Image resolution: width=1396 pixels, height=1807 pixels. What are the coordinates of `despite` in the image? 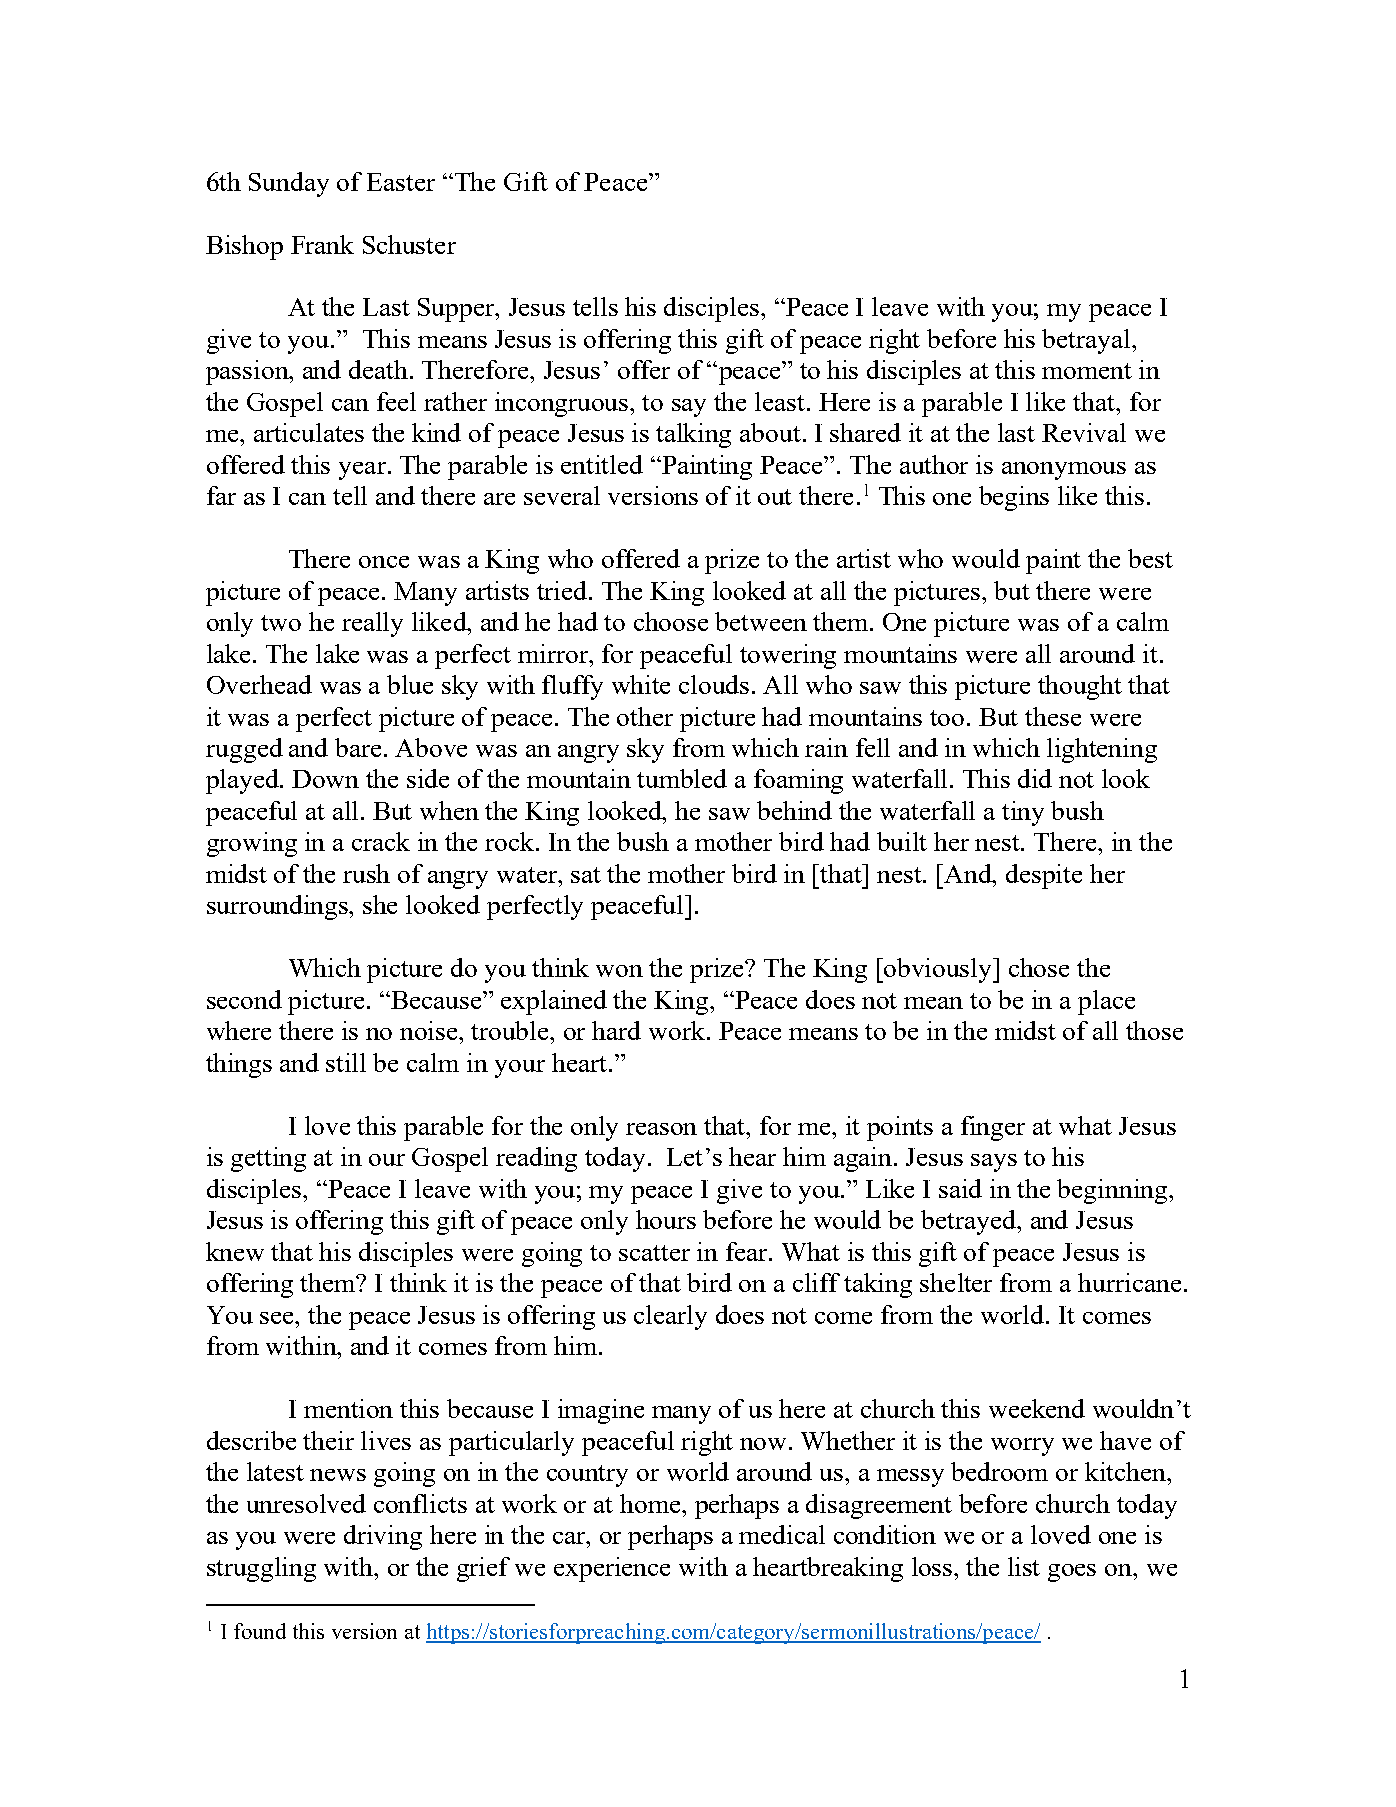 It's located at (1044, 876).
